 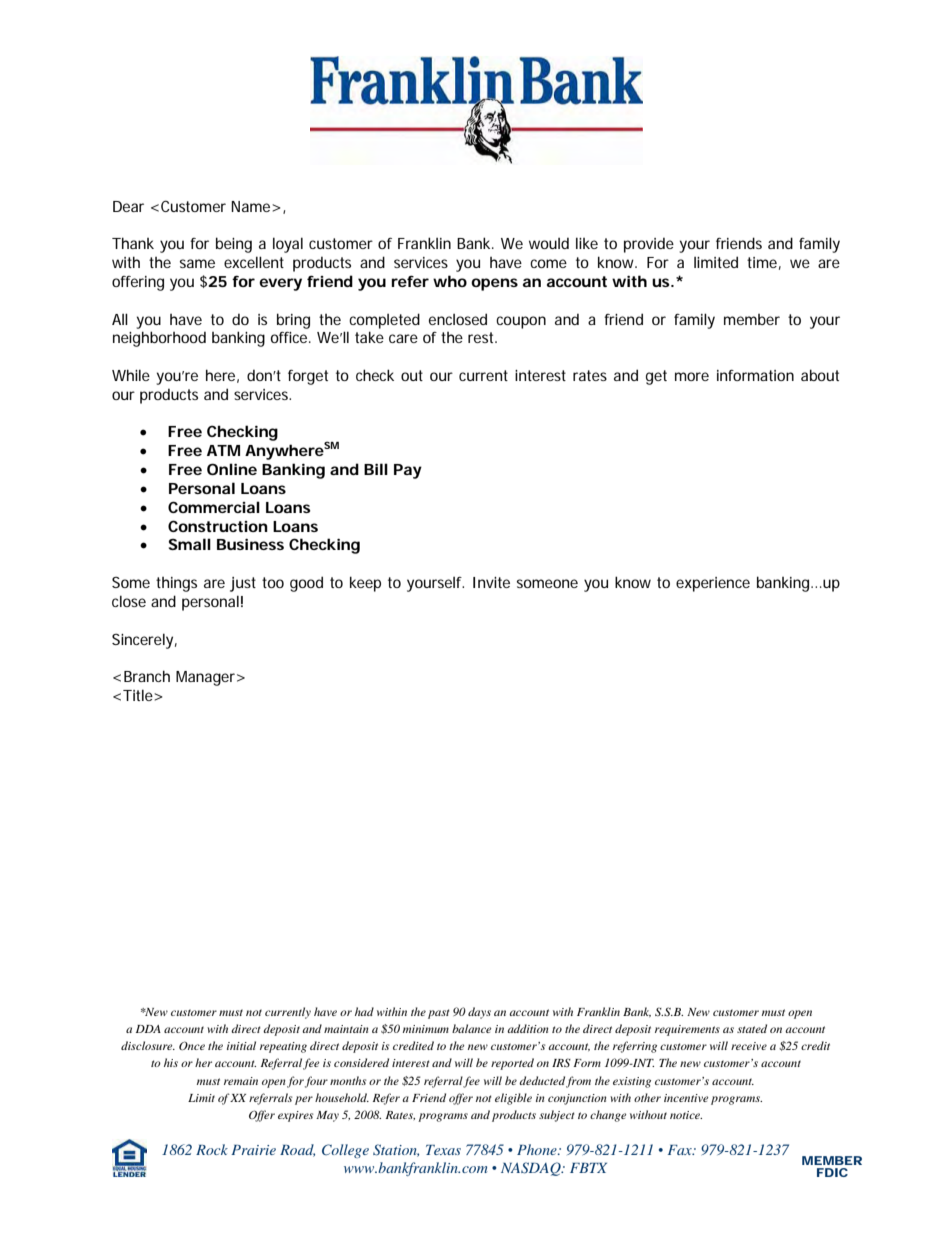 What do you see at coordinates (549, 243) in the screenshot?
I see `would` at bounding box center [549, 243].
